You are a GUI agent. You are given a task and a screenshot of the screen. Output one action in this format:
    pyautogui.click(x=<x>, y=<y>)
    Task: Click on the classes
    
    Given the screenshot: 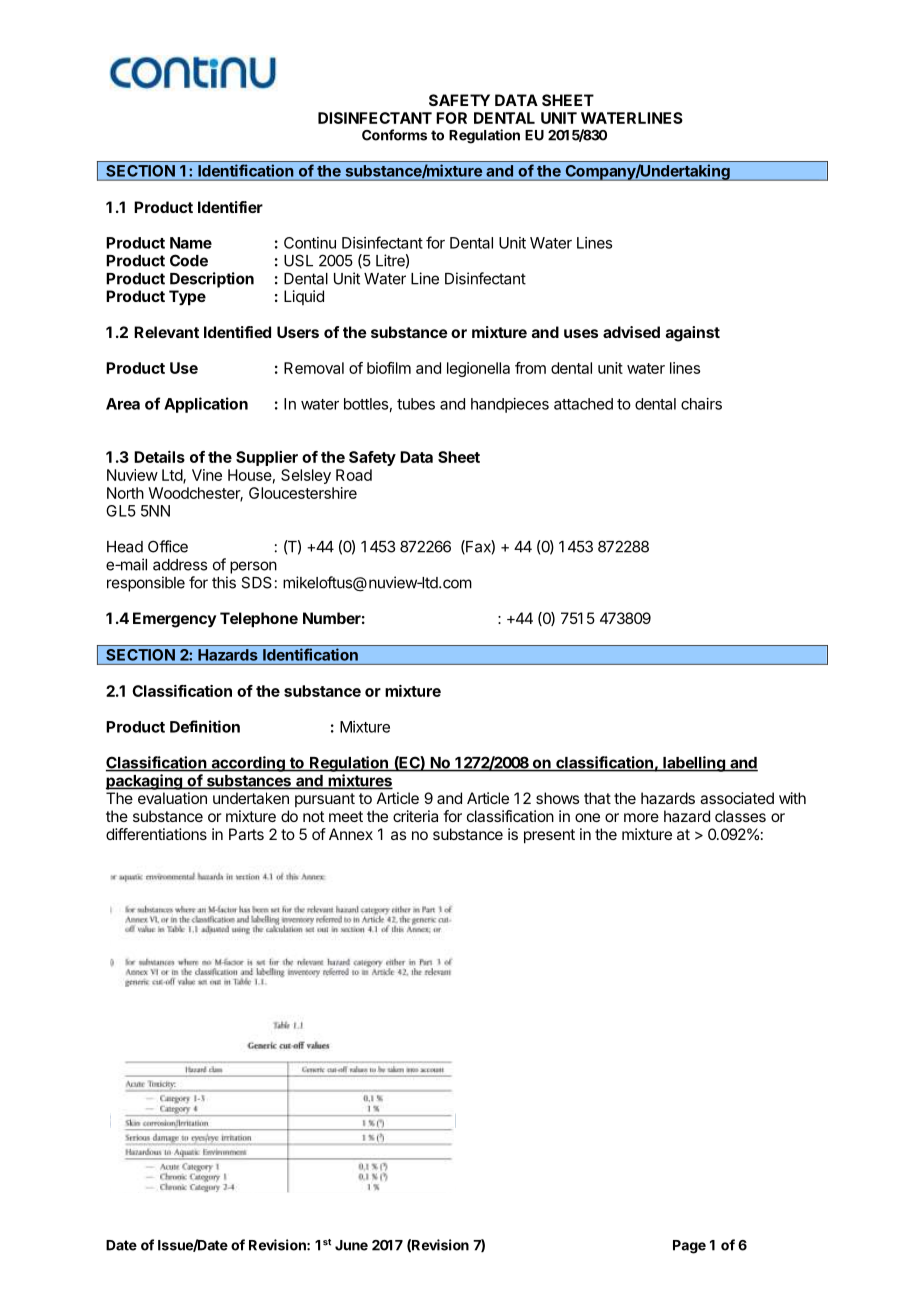 What is the action you would take?
    pyautogui.click(x=740, y=816)
